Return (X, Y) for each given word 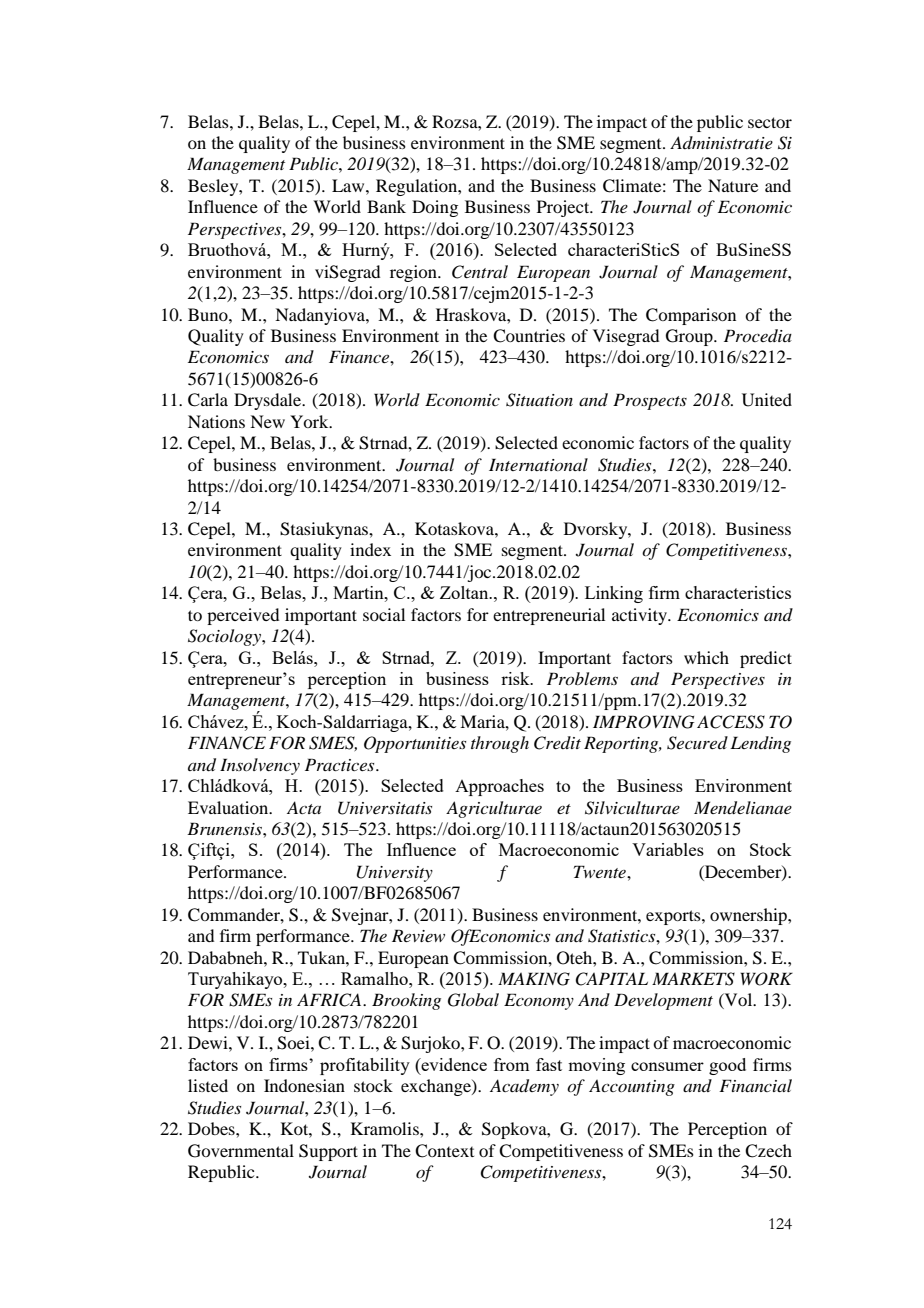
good (727, 1066)
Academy (524, 1087)
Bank (386, 206)
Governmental (241, 1151)
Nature (733, 185)
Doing (435, 208)
